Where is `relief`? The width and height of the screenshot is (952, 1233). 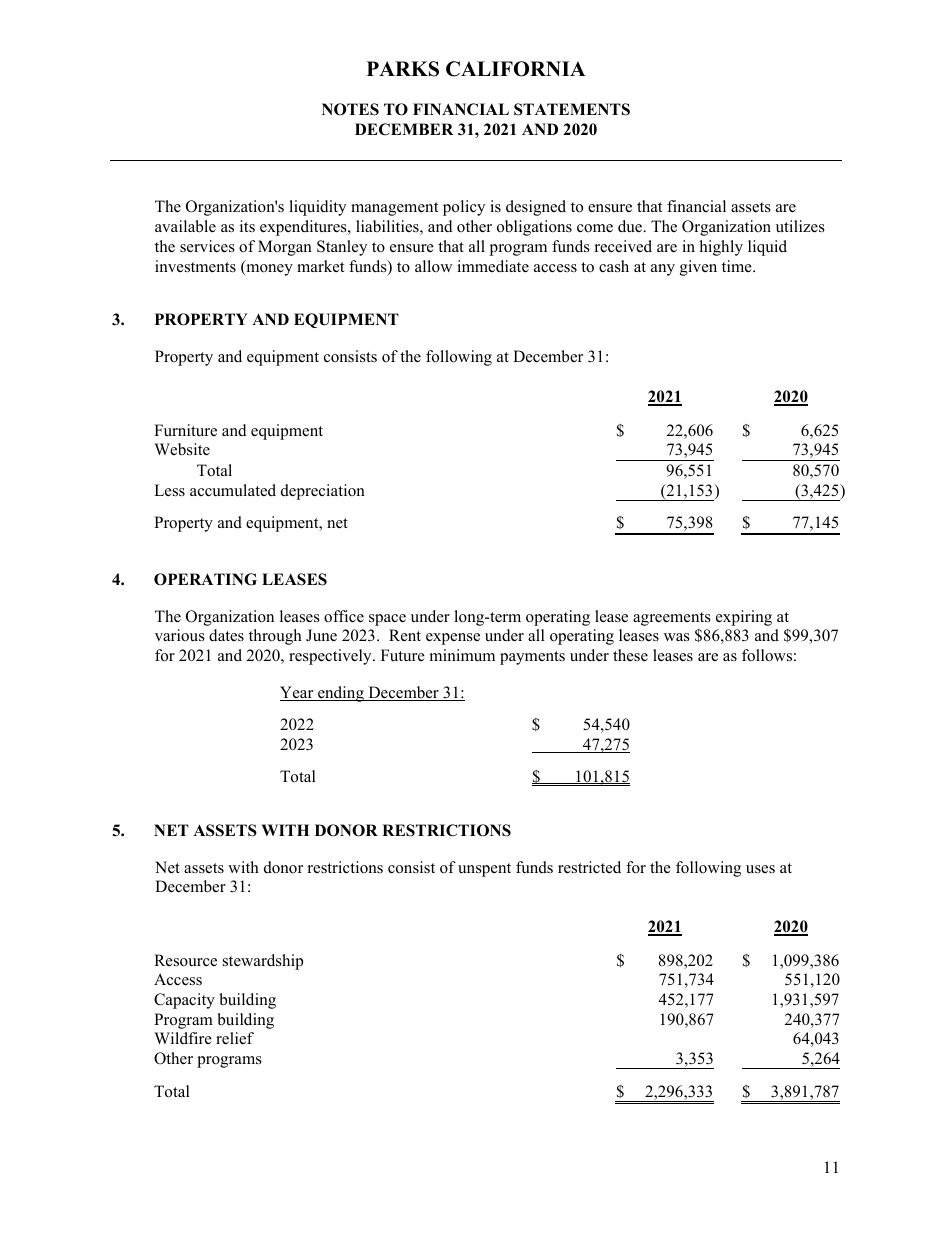 relief is located at coordinates (235, 1038).
